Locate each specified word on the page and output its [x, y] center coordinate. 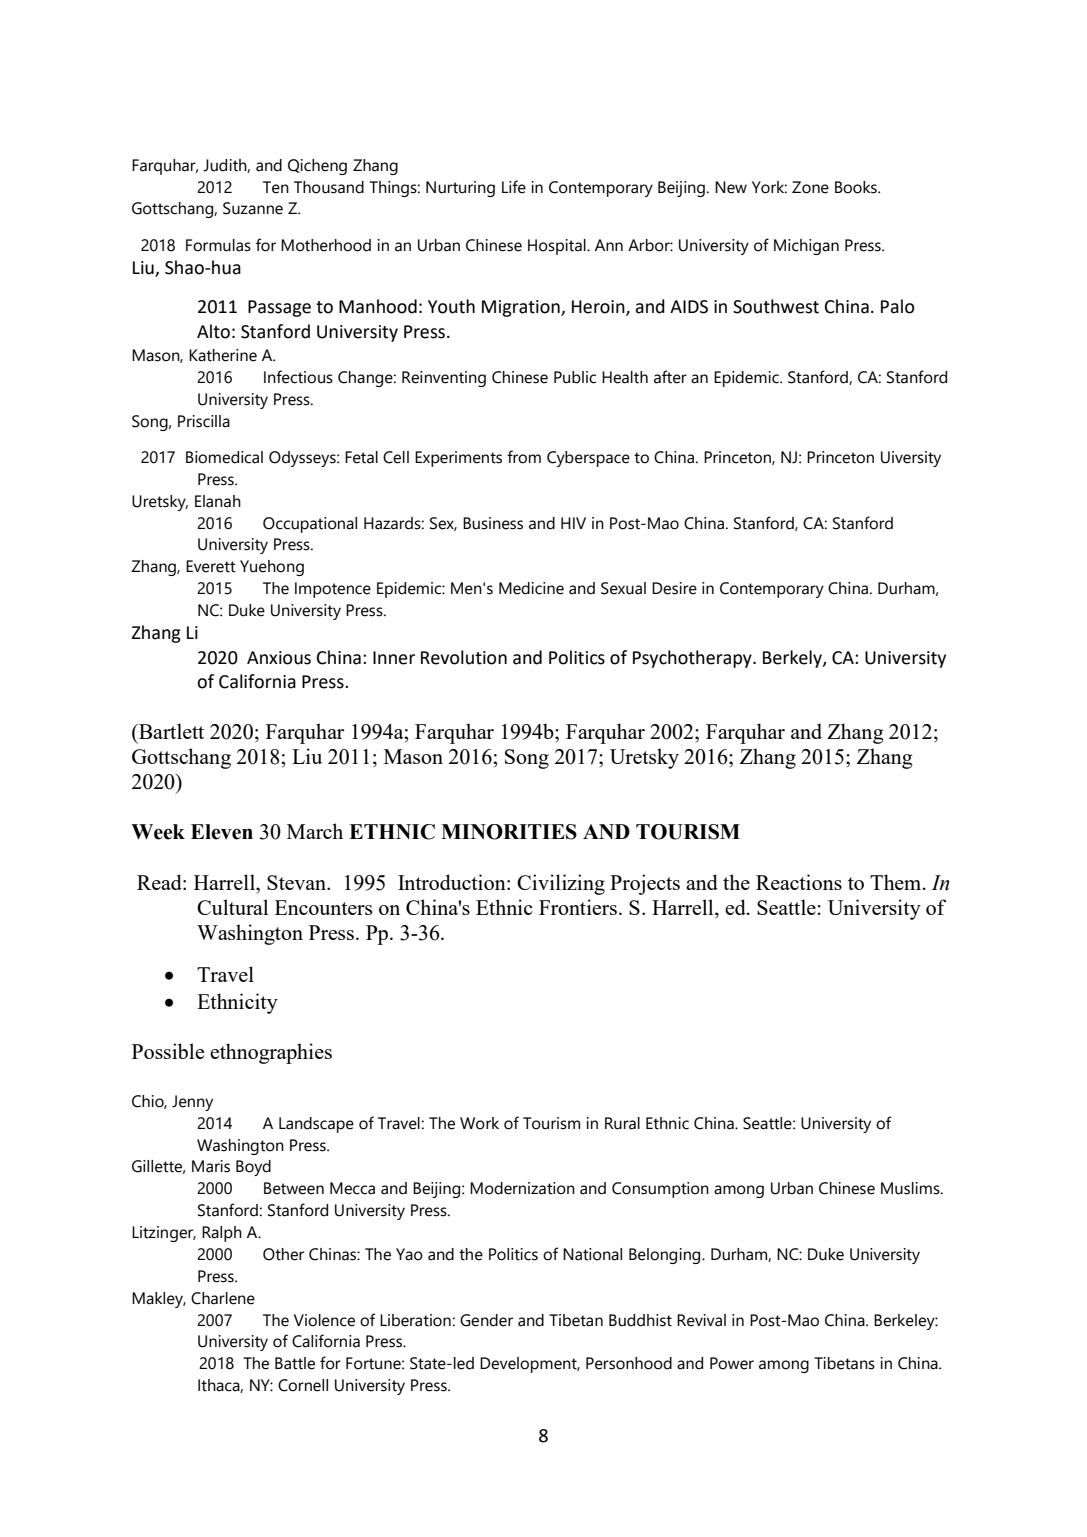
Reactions [799, 882]
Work [479, 1123]
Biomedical [224, 457]
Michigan [806, 247]
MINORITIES [509, 832]
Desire [674, 588]
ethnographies [271, 1053]
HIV [573, 523]
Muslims [911, 1188]
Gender [486, 1320]
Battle [295, 1363]
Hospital [558, 247]
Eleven [222, 832]
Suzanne [253, 208]
